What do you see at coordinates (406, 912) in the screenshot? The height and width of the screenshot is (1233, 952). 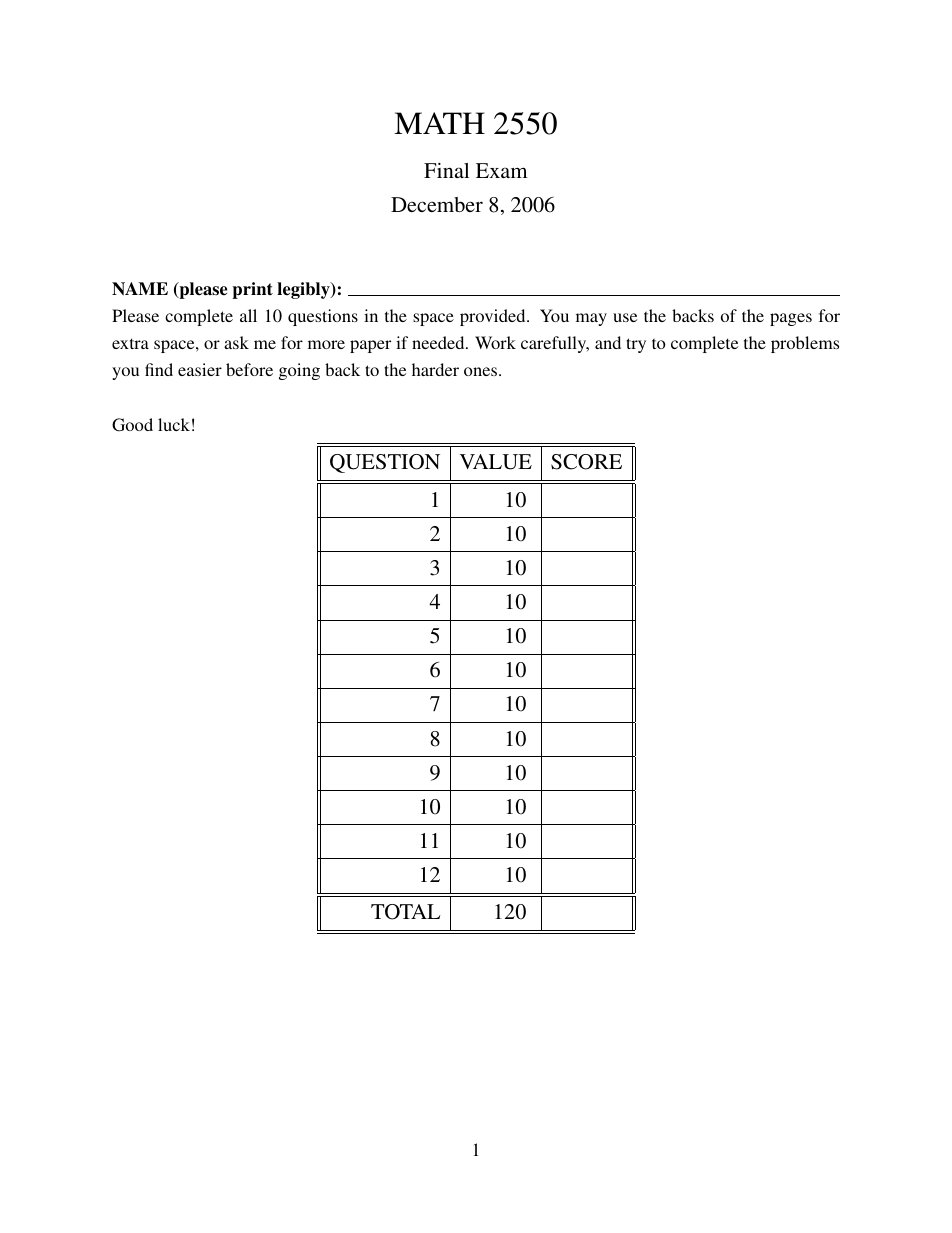 I see `TOTAL` at bounding box center [406, 912].
